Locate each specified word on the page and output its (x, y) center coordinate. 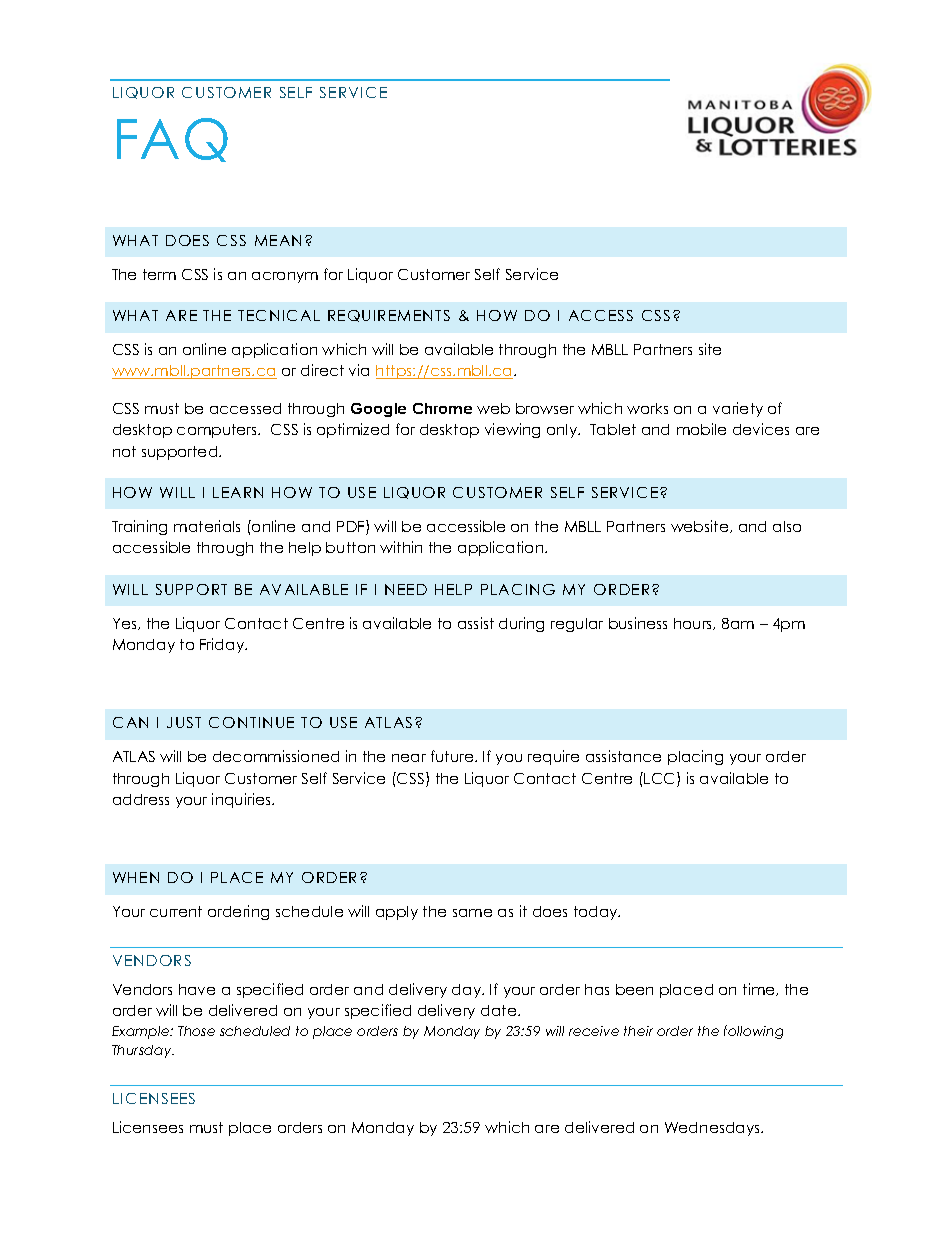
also (787, 526)
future (453, 756)
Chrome (442, 408)
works (647, 408)
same (472, 913)
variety (738, 409)
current (176, 911)
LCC (661, 779)
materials (207, 526)
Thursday (143, 1051)
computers (218, 431)
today (597, 913)
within (401, 547)
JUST (184, 722)
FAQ (172, 140)
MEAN (278, 240)
